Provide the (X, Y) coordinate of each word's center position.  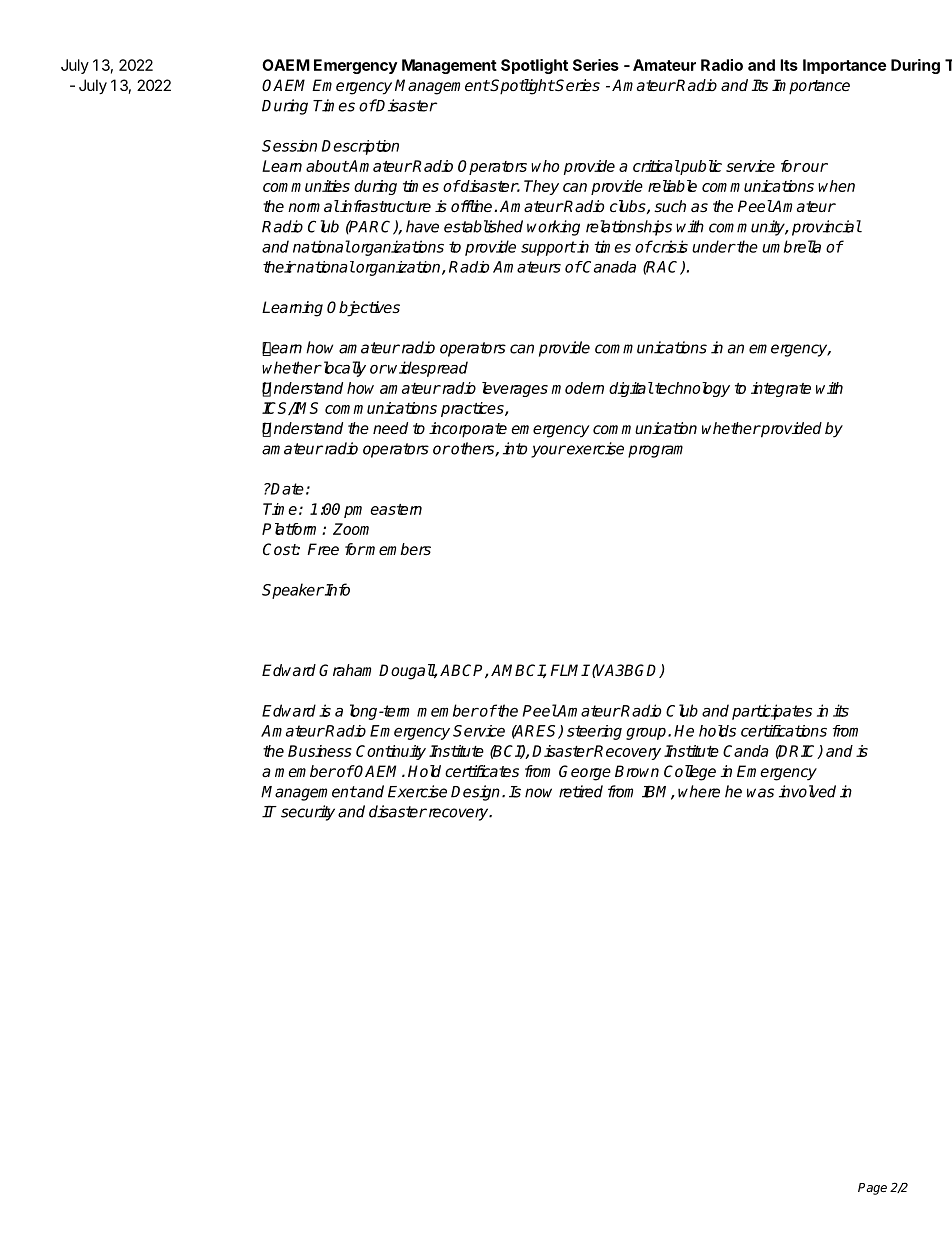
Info (336, 589)
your (548, 451)
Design (477, 793)
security (308, 813)
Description (360, 147)
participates (772, 712)
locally (343, 369)
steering (594, 732)
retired (581, 791)
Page (872, 1189)
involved (807, 791)
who (545, 166)
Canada (608, 267)
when (836, 186)
